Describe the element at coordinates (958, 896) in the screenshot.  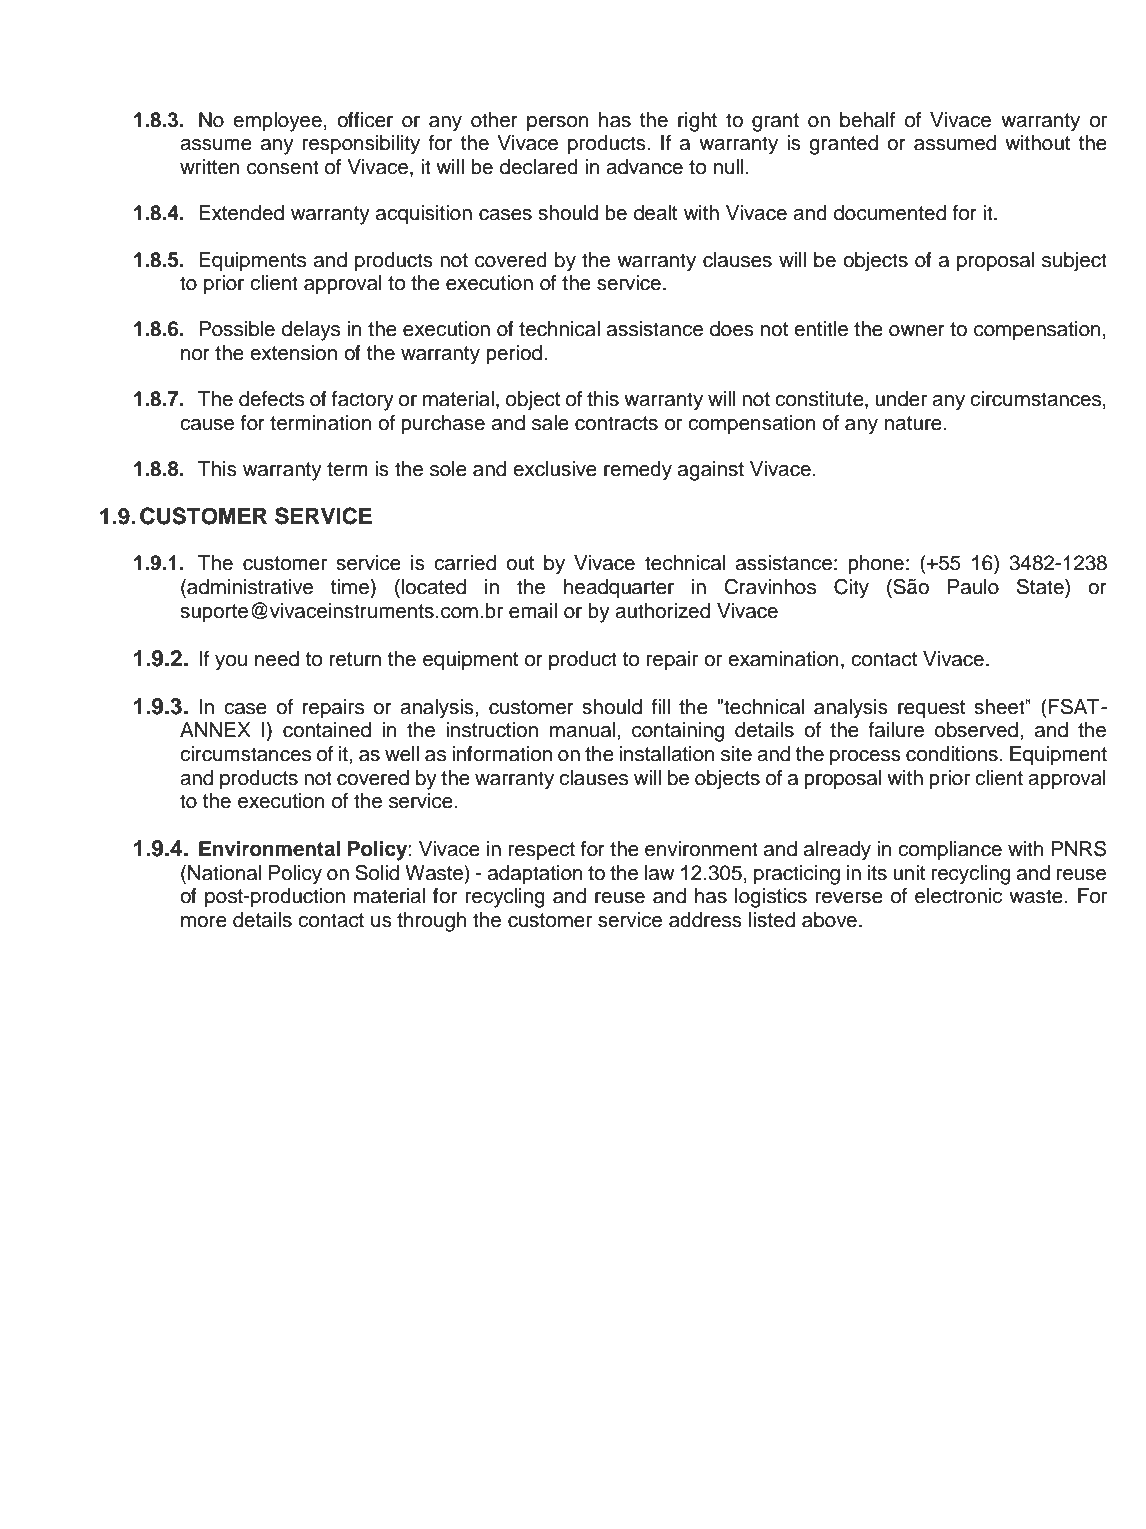
I see `electronic` at that location.
